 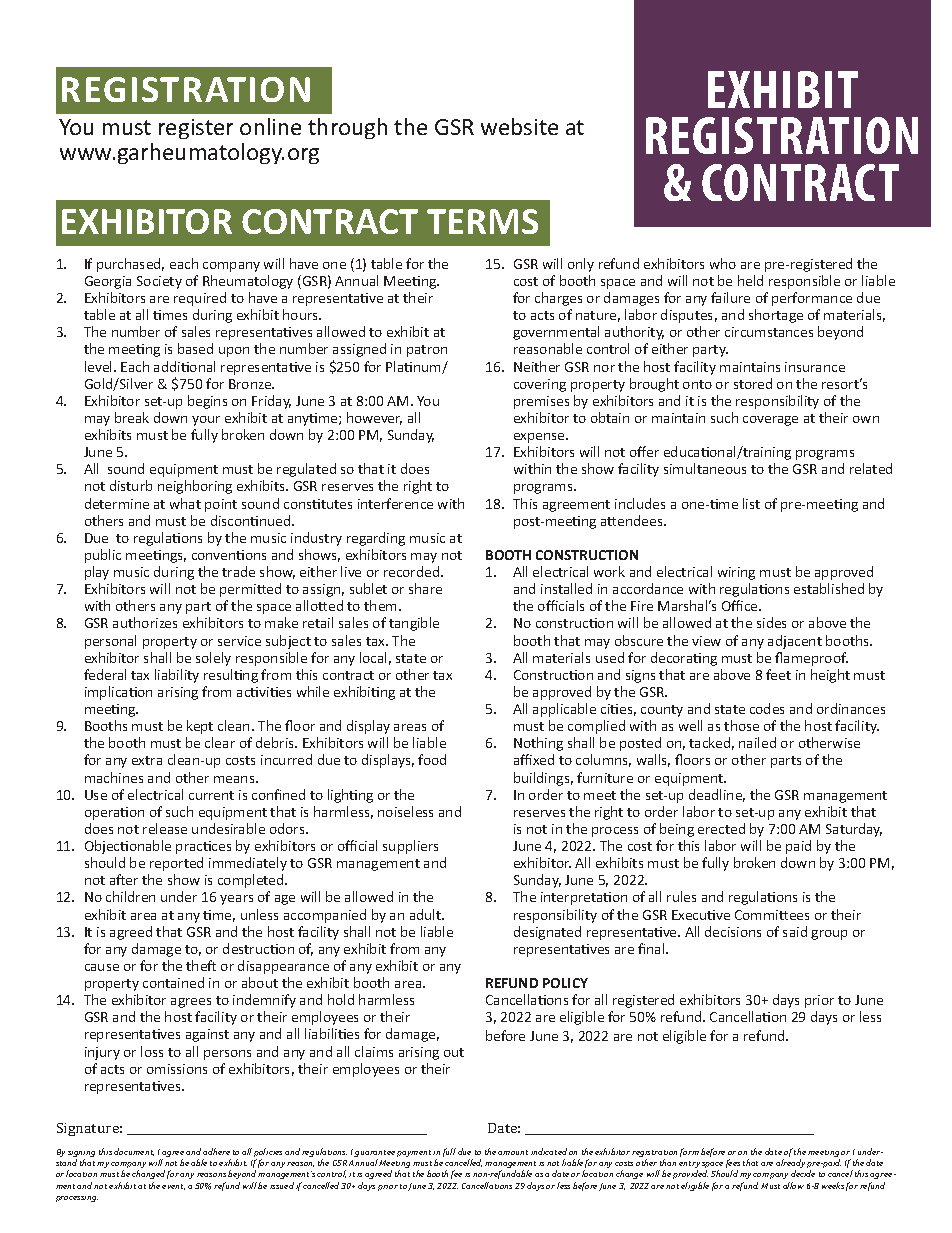 I want to click on who, so click(x=723, y=263).
